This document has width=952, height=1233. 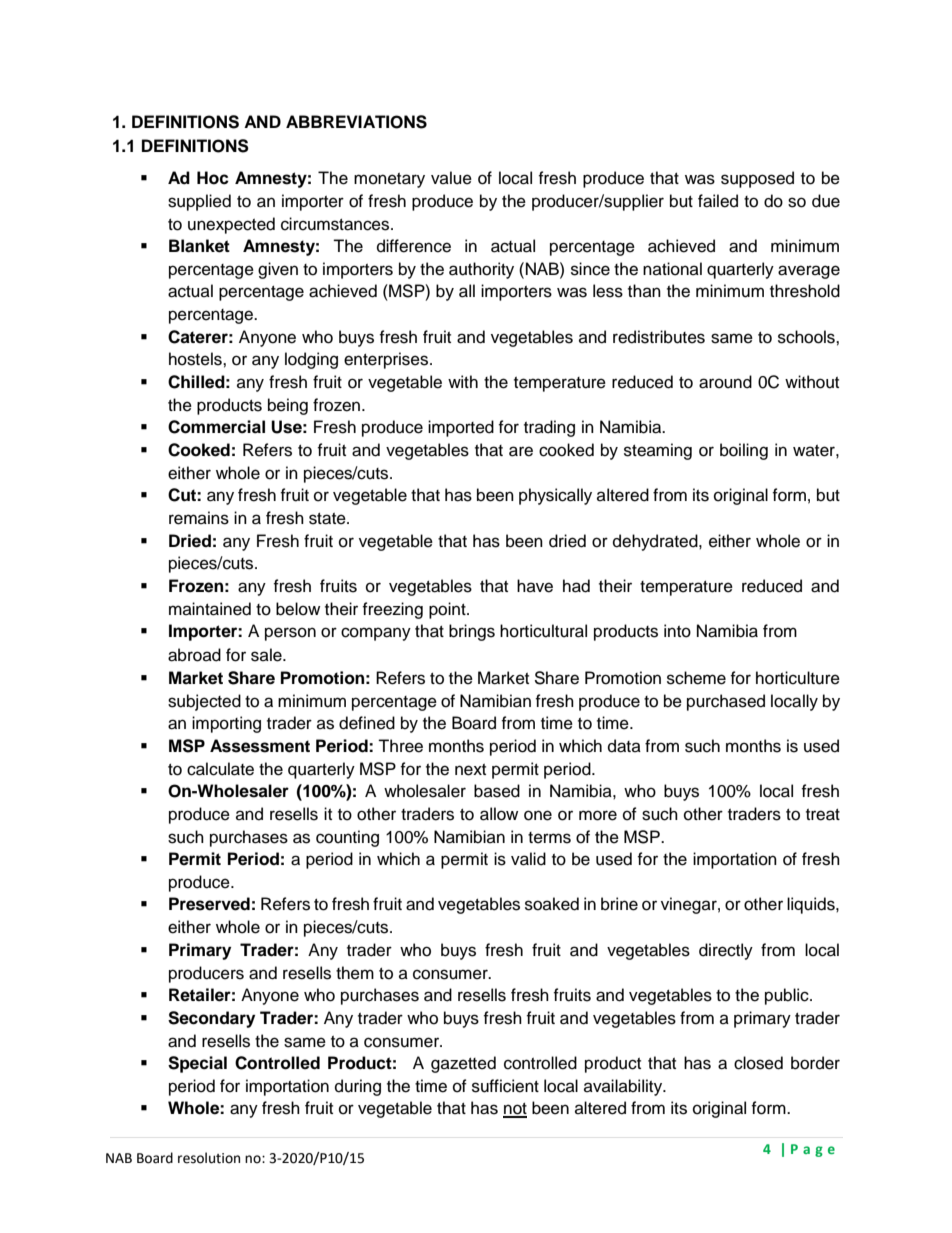 What do you see at coordinates (798, 678) in the document?
I see `horticulture` at bounding box center [798, 678].
